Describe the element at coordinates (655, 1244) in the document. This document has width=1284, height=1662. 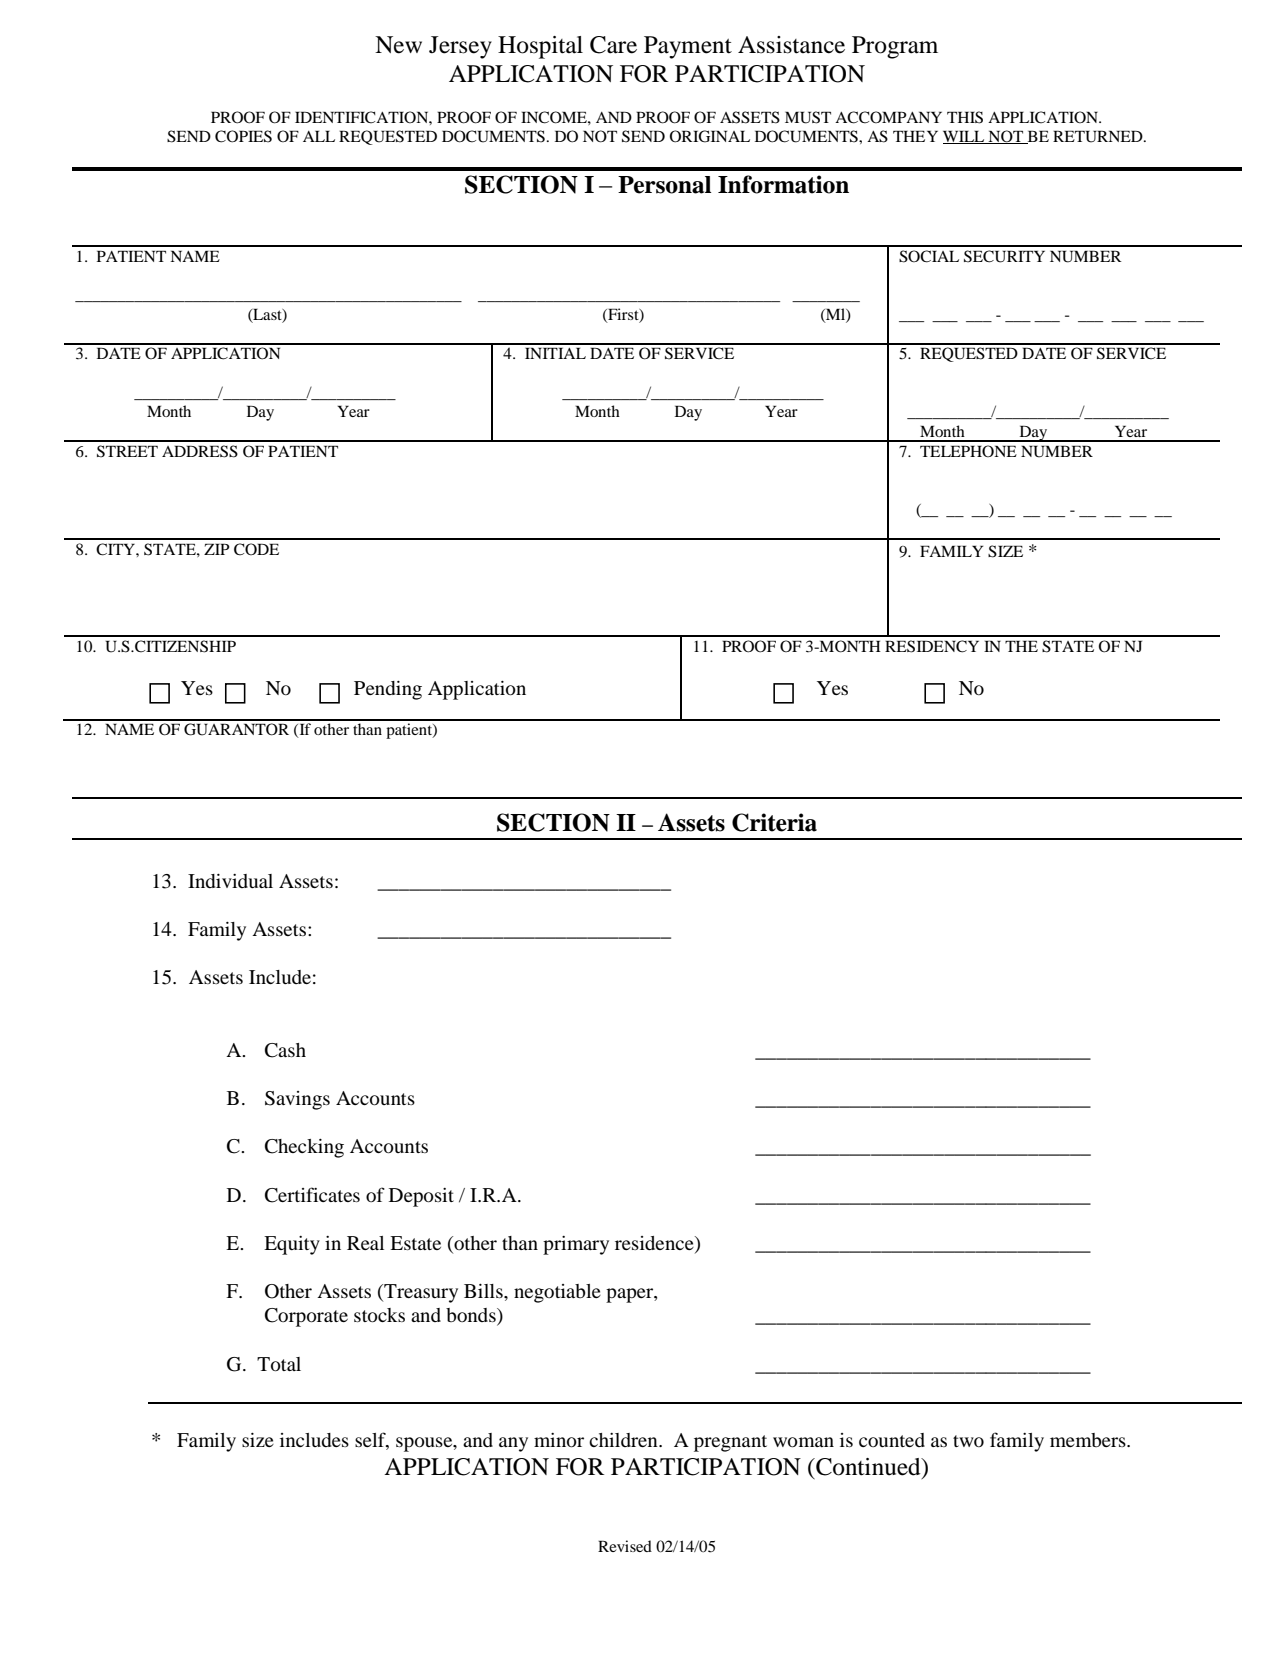
I see `residence` at that location.
